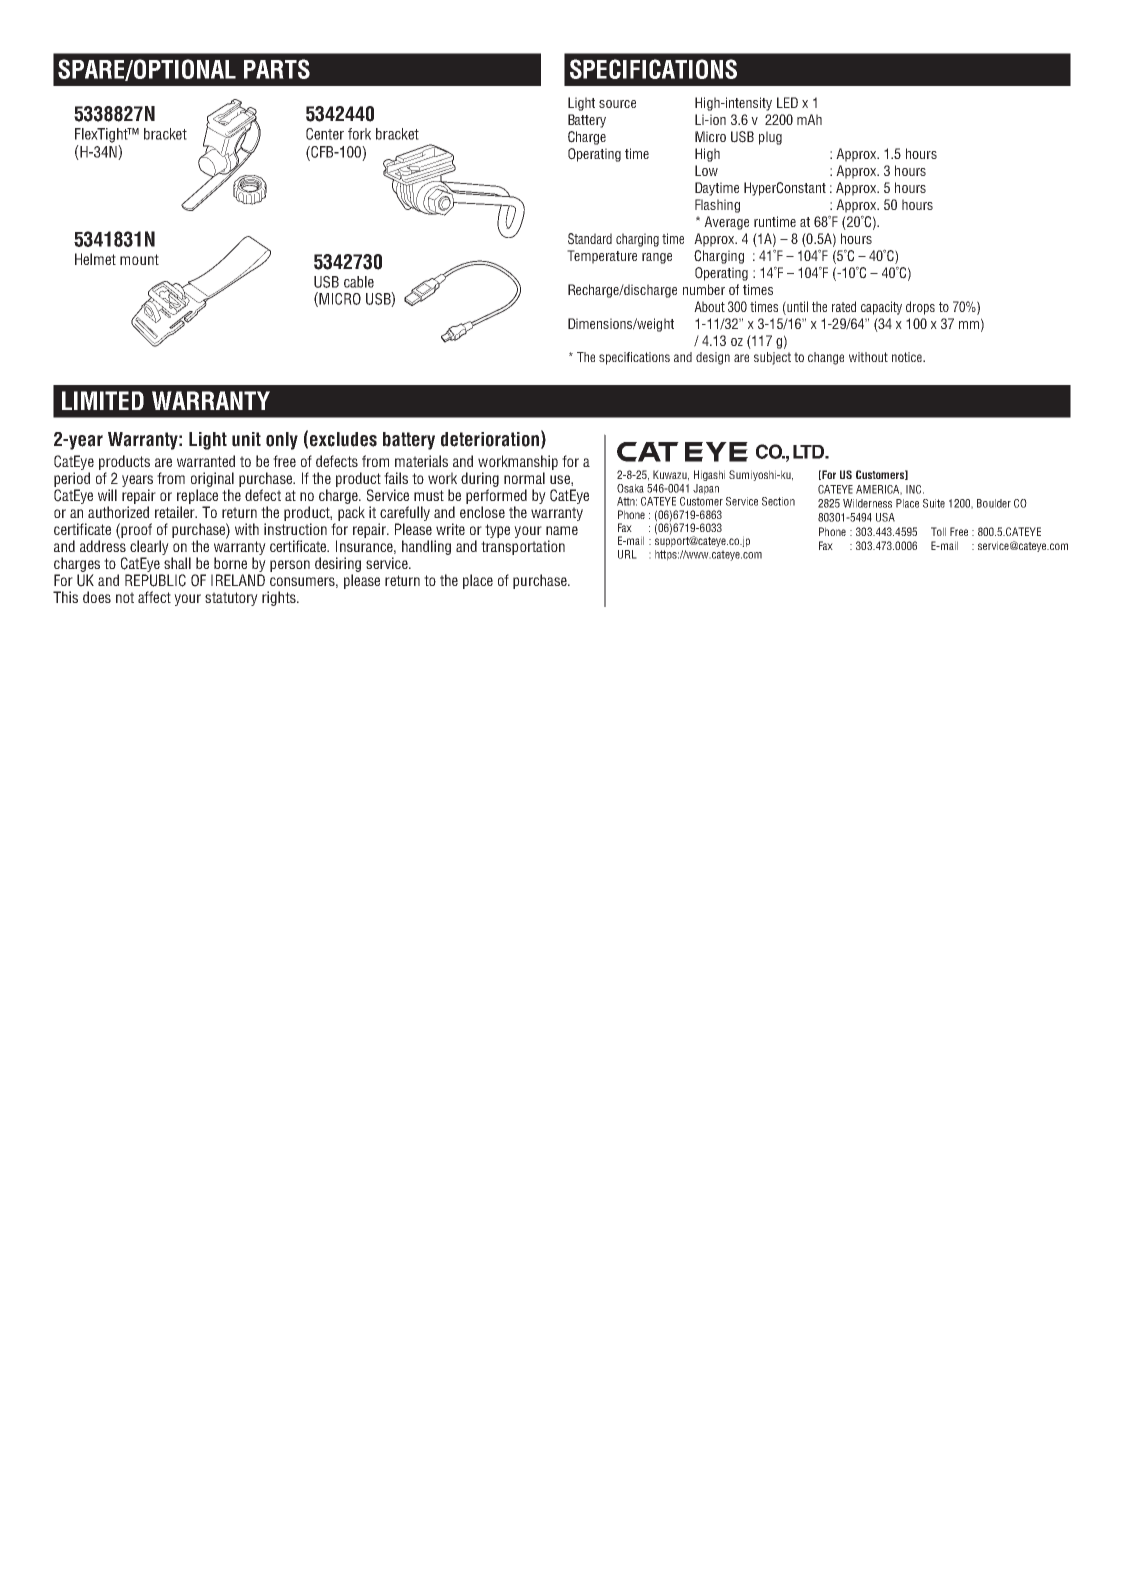 The image size is (1124, 1589). What do you see at coordinates (359, 282) in the image?
I see `cable` at bounding box center [359, 282].
